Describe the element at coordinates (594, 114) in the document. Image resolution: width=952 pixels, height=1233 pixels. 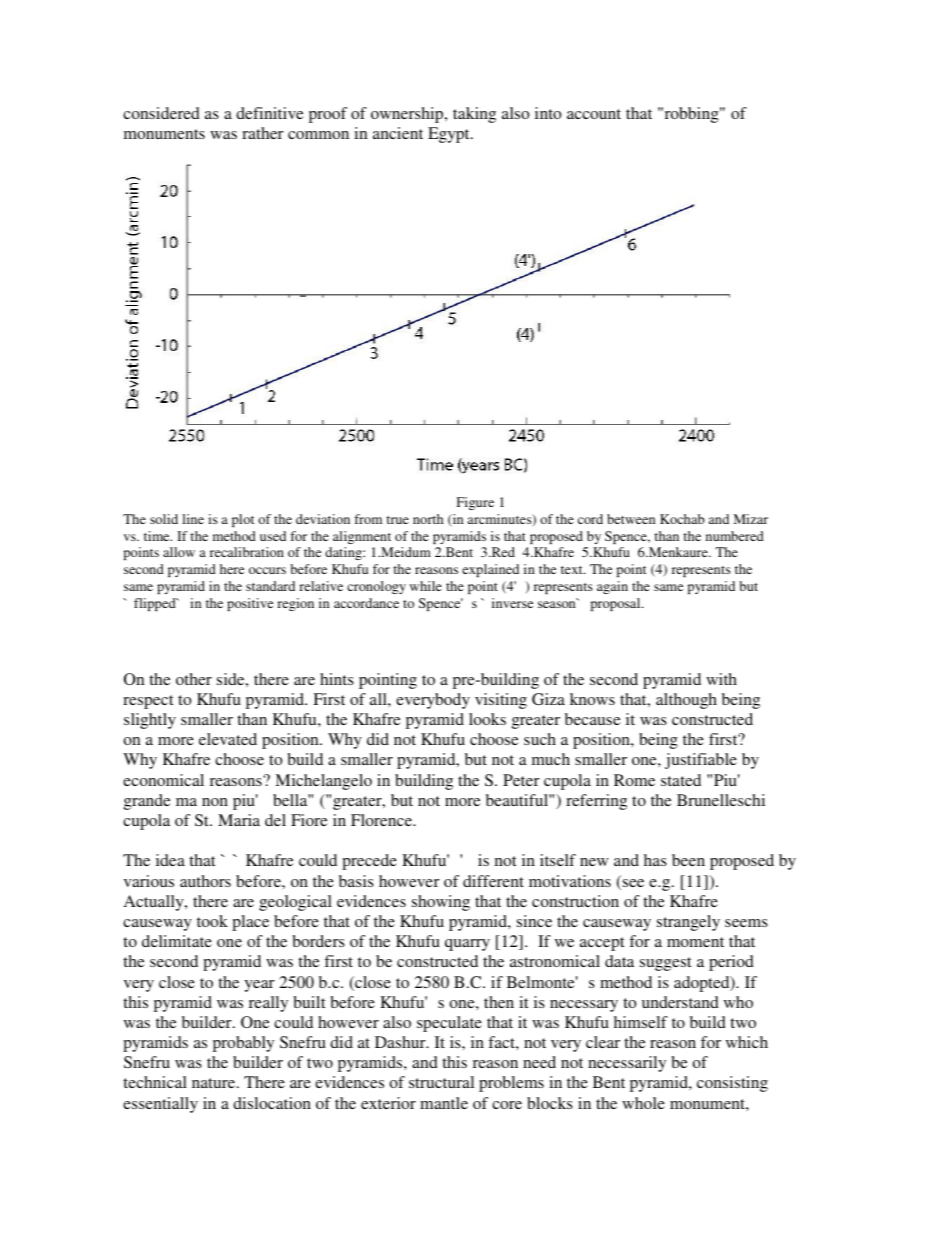
I see `account` at that location.
